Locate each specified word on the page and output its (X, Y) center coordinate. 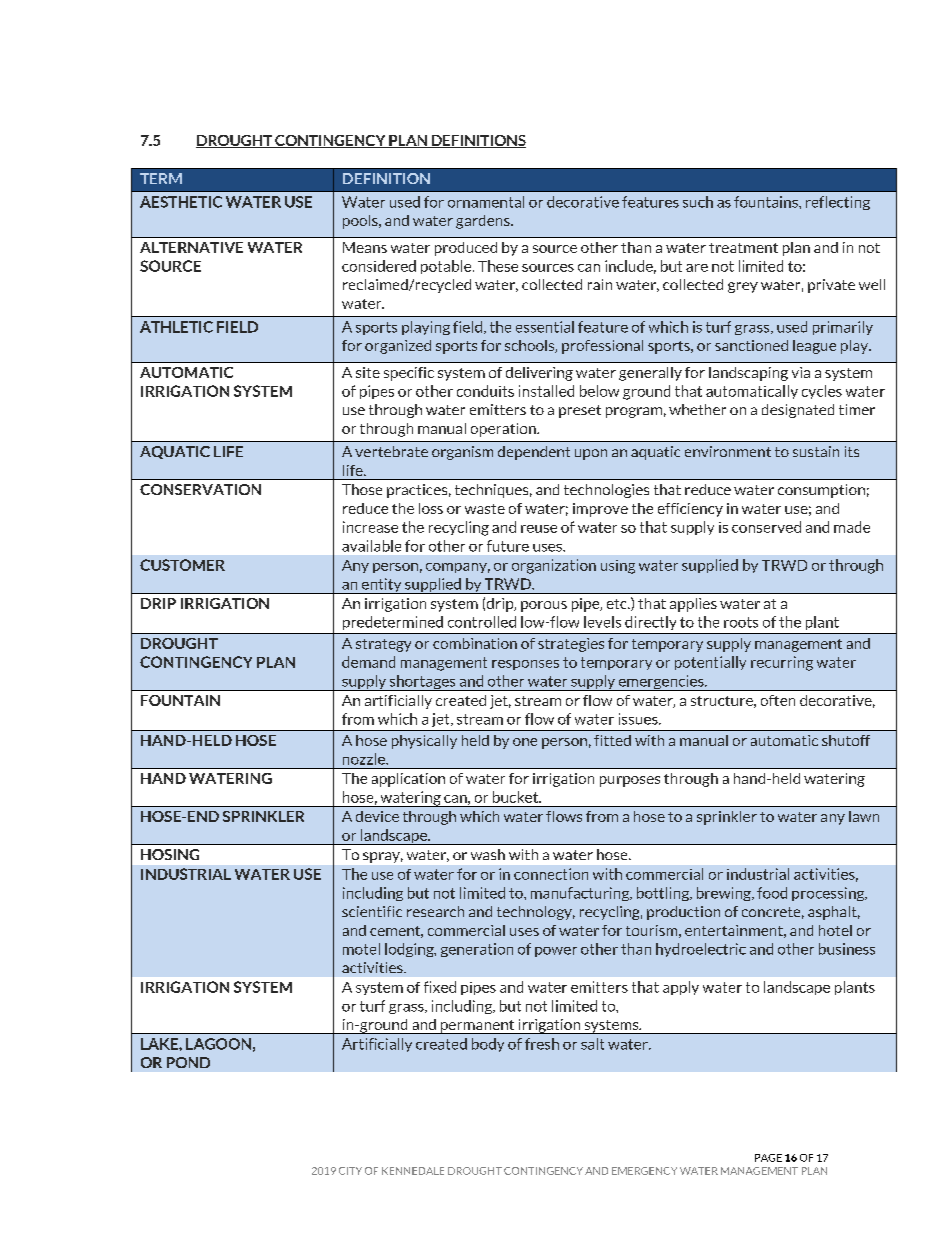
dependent (534, 453)
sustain (816, 451)
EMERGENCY (644, 1171)
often (778, 700)
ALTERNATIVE (191, 247)
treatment (743, 248)
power (556, 952)
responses (525, 665)
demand (368, 662)
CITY (350, 1171)
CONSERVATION (200, 489)
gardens (484, 222)
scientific (372, 911)
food (772, 893)
